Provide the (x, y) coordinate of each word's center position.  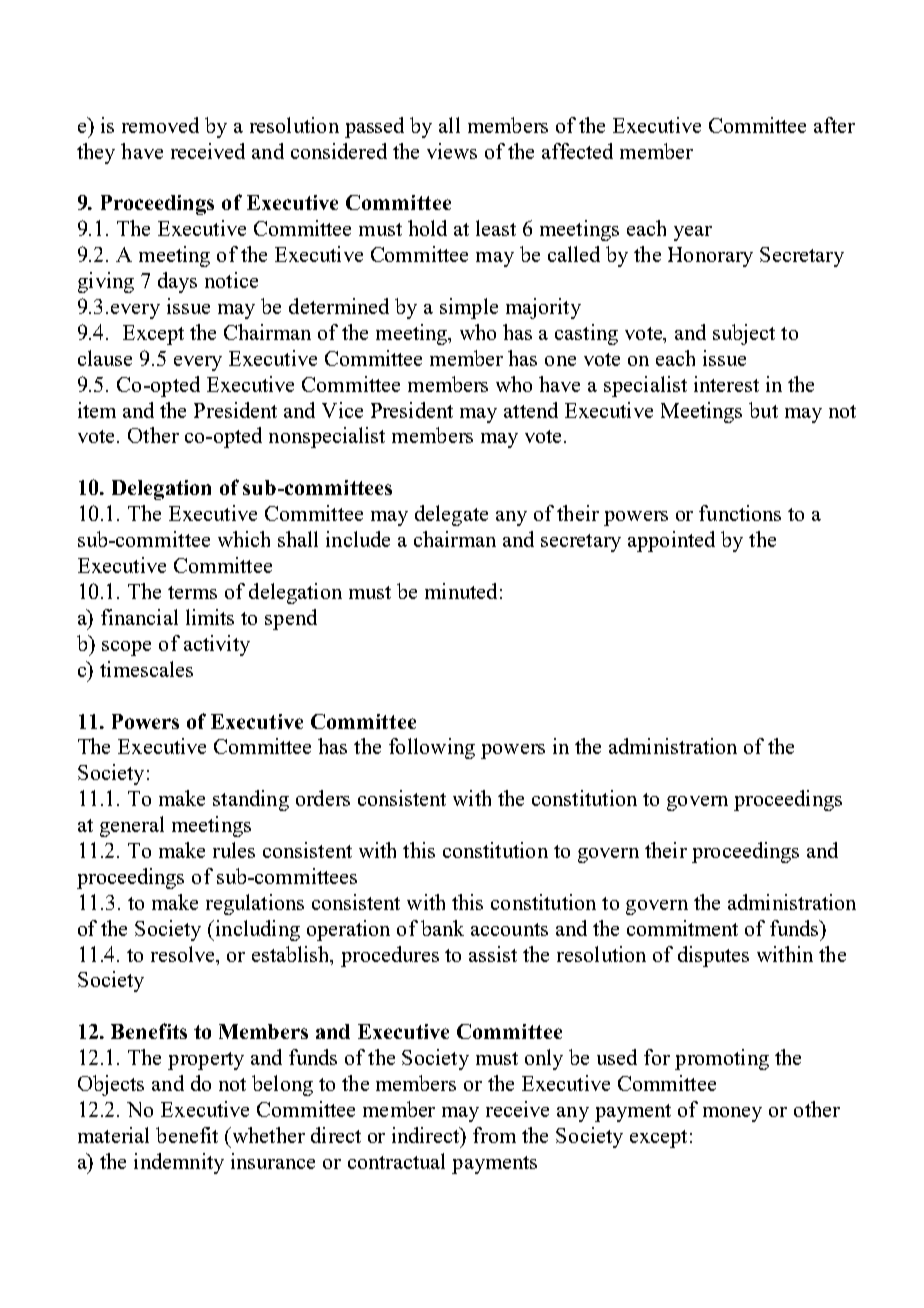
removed (160, 125)
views (452, 151)
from (494, 1135)
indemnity (179, 1163)
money (732, 1114)
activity (217, 645)
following (432, 748)
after (834, 125)
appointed (671, 541)
